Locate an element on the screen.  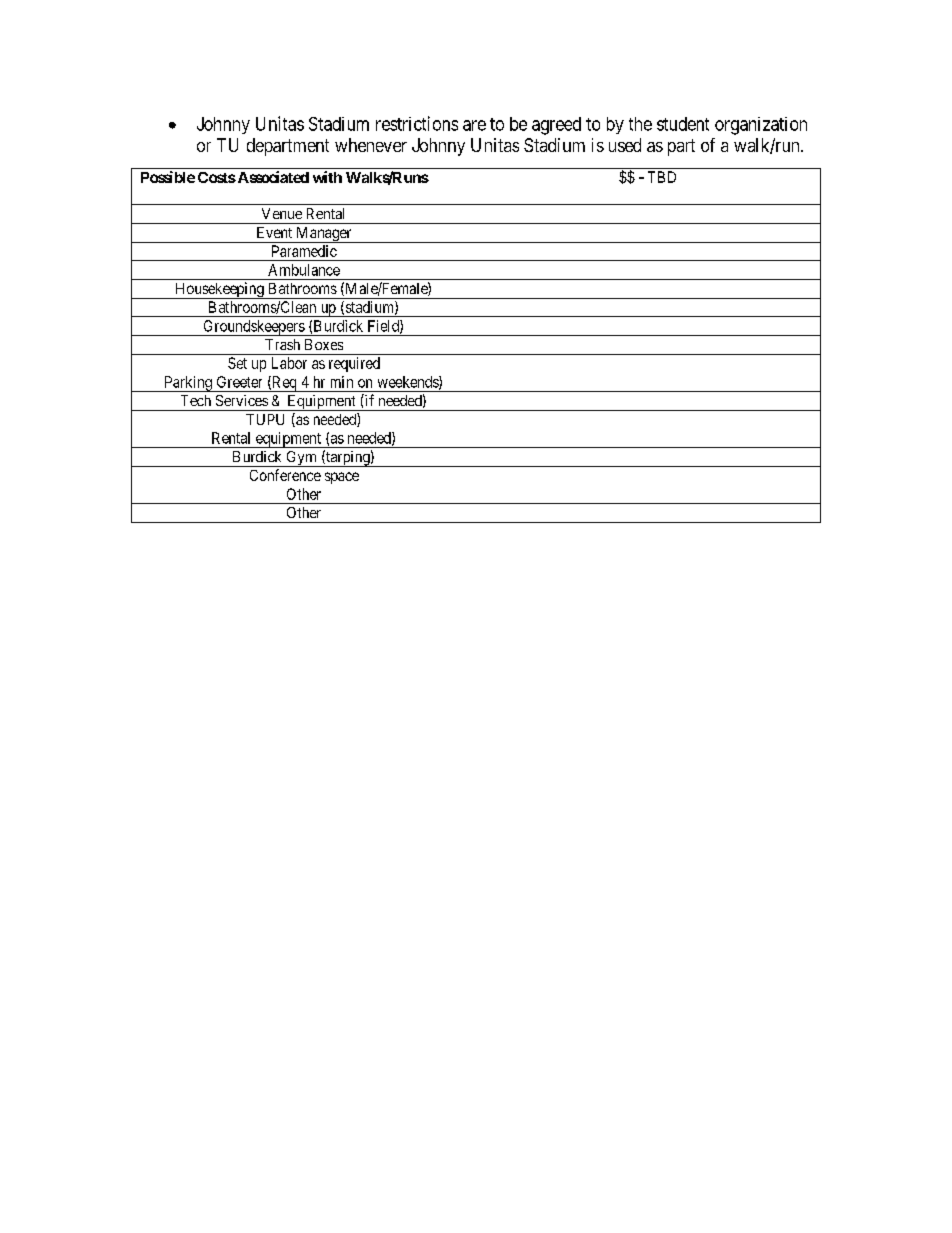
Conference is located at coordinates (285, 475).
